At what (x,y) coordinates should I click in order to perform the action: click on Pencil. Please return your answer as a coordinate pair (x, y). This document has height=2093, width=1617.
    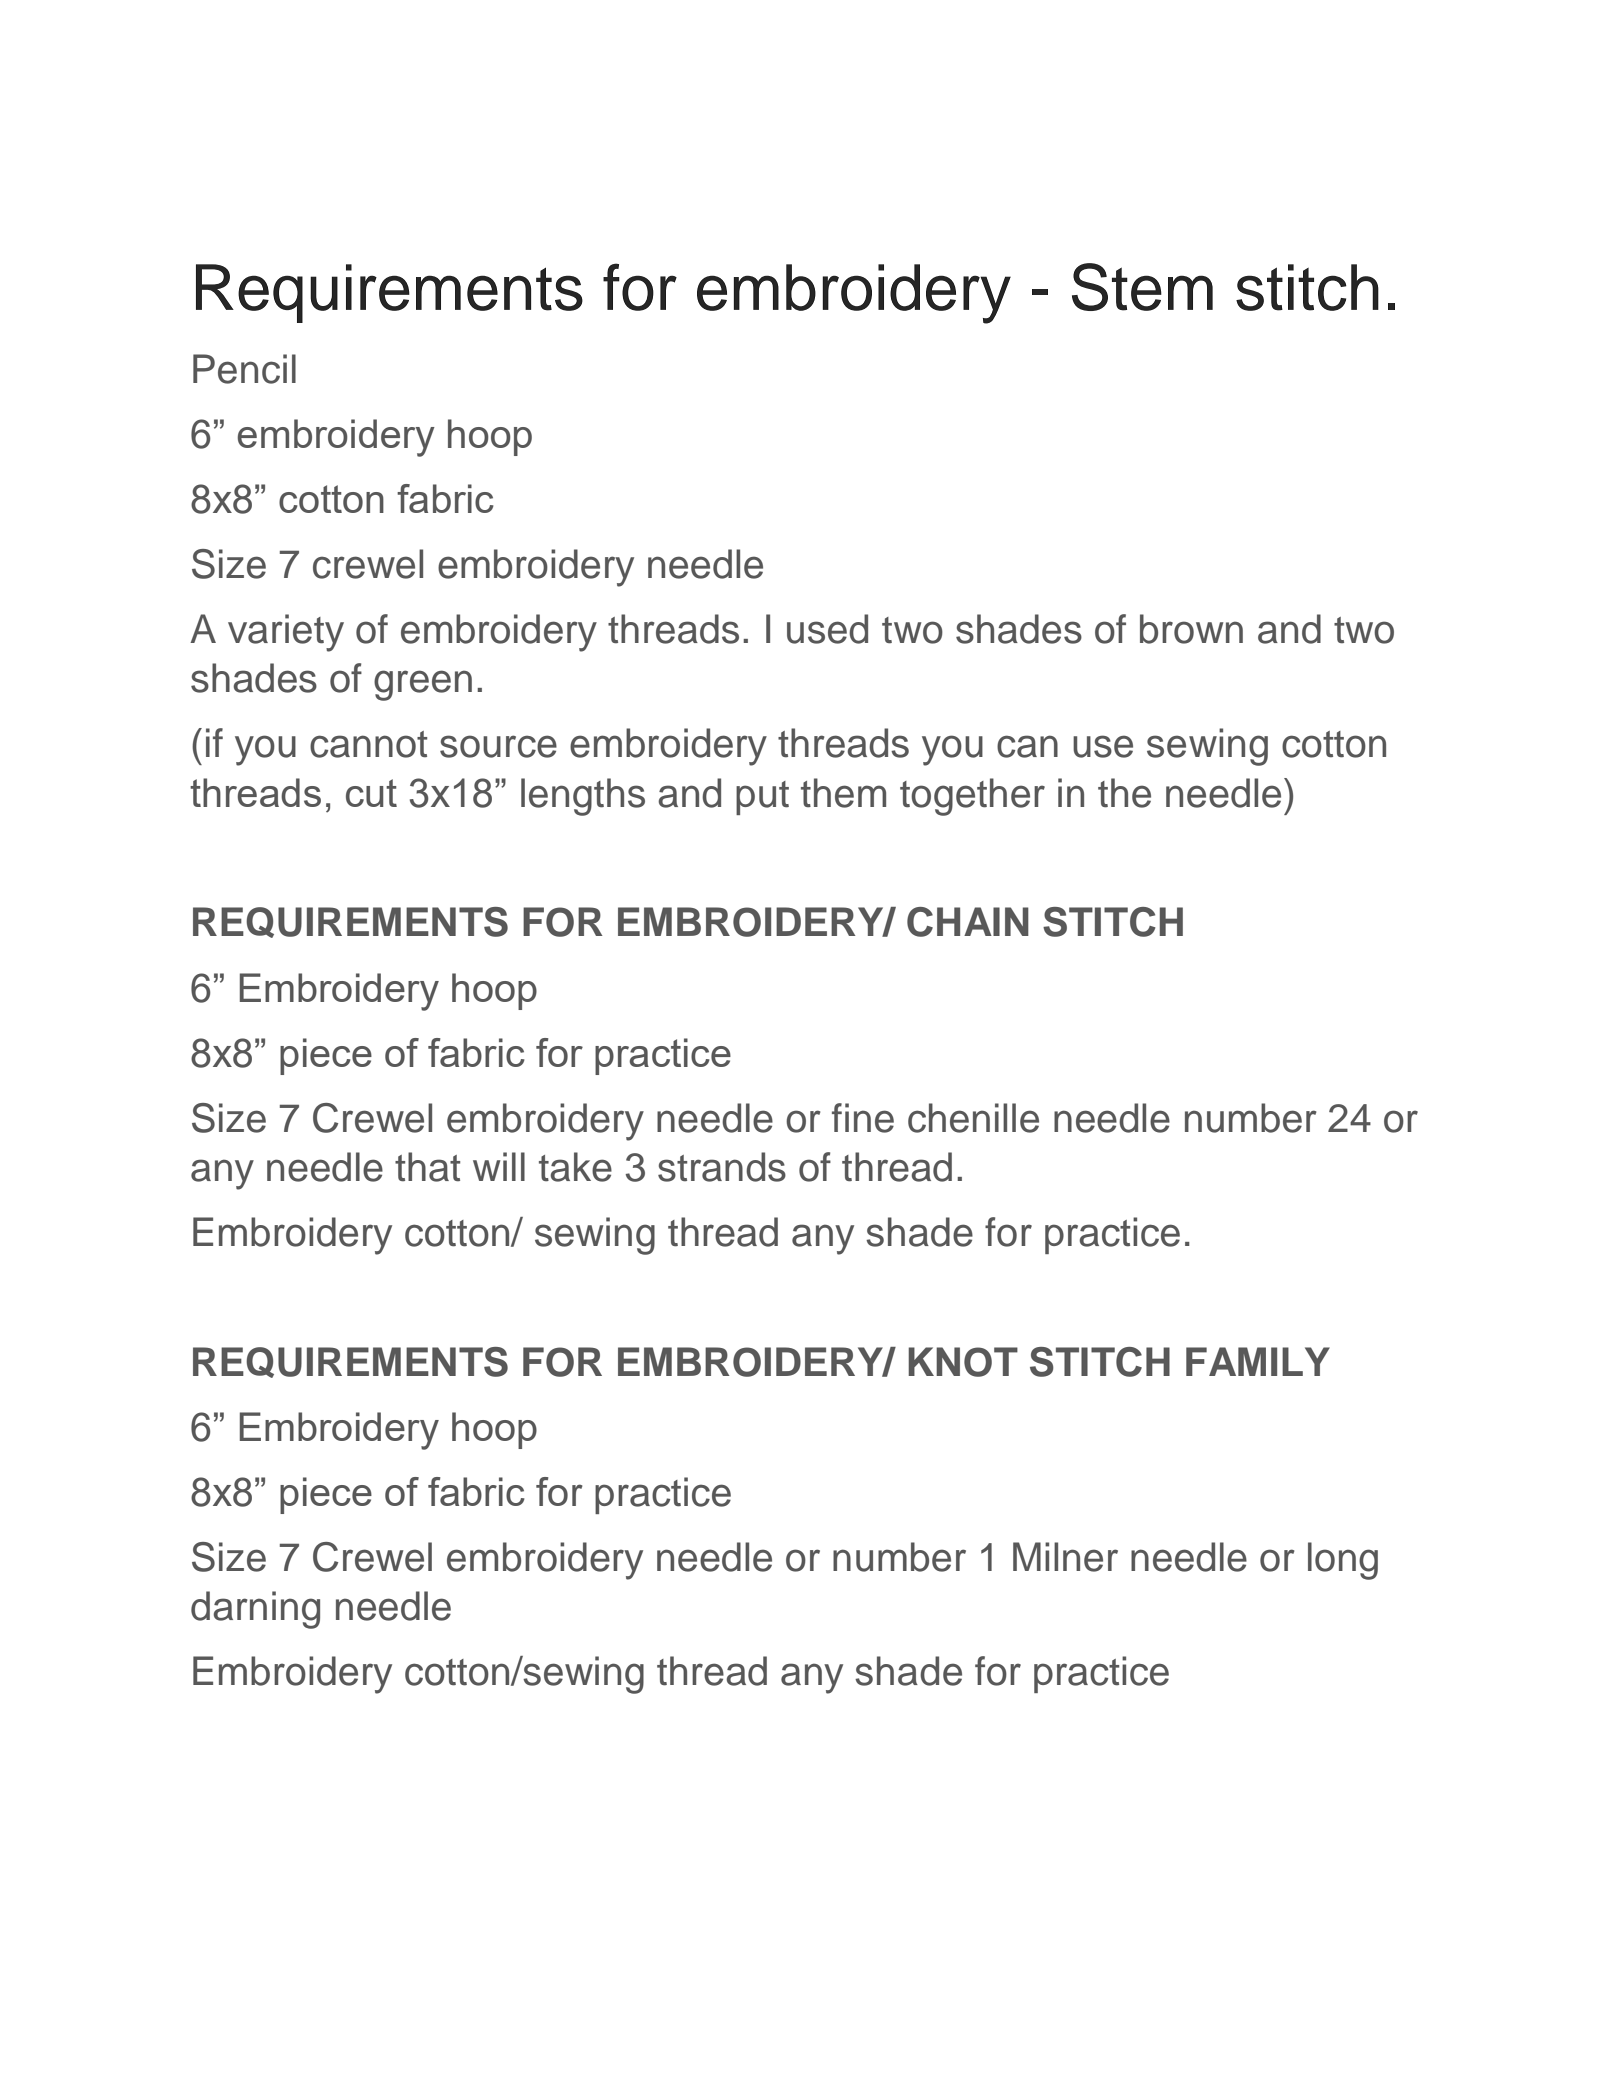
    Looking at the image, I should click on (244, 369).
